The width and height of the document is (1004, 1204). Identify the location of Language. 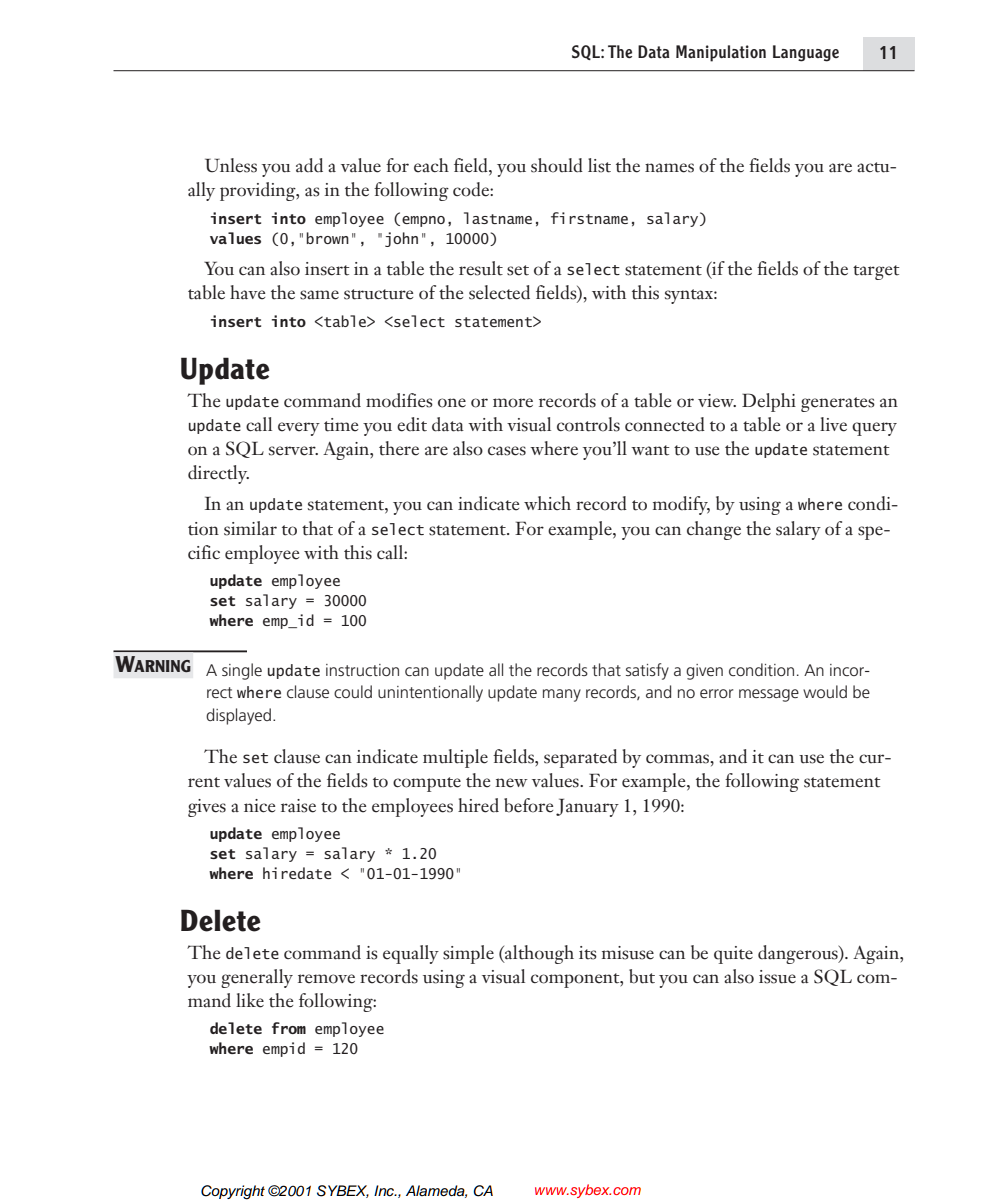
(806, 53).
